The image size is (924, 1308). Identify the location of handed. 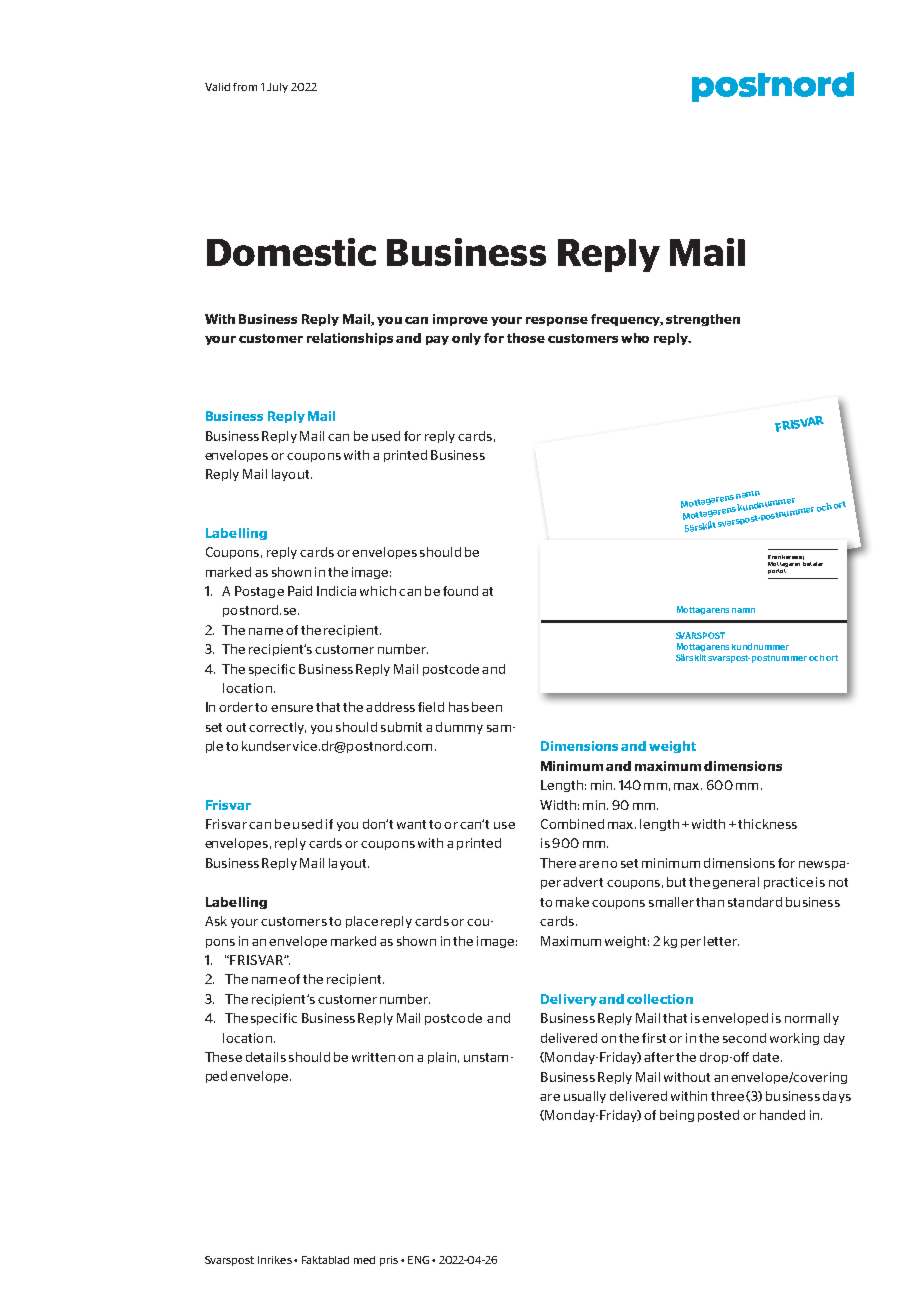
(782, 1115).
